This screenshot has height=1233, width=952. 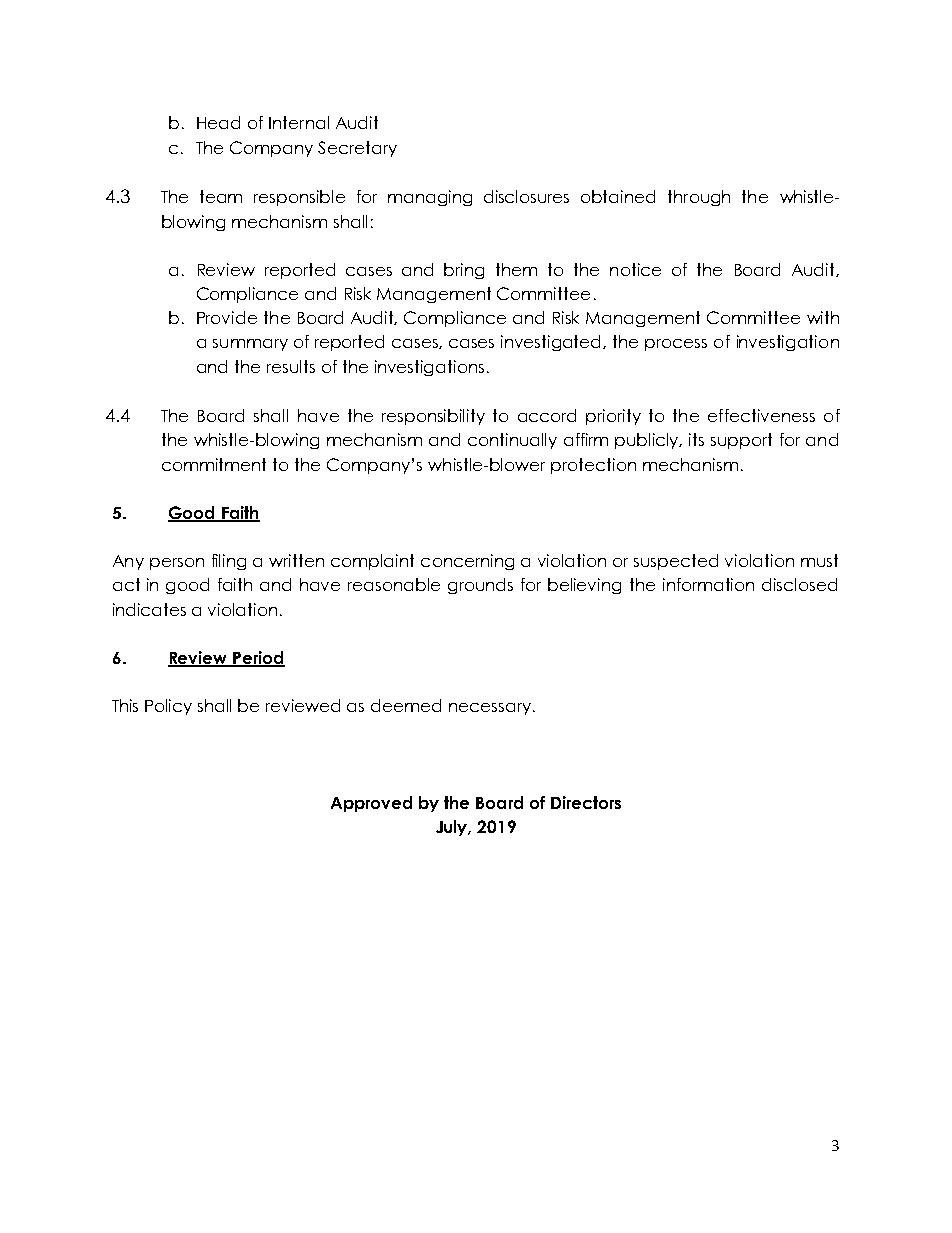 What do you see at coordinates (218, 122) in the screenshot?
I see `Head` at bounding box center [218, 122].
